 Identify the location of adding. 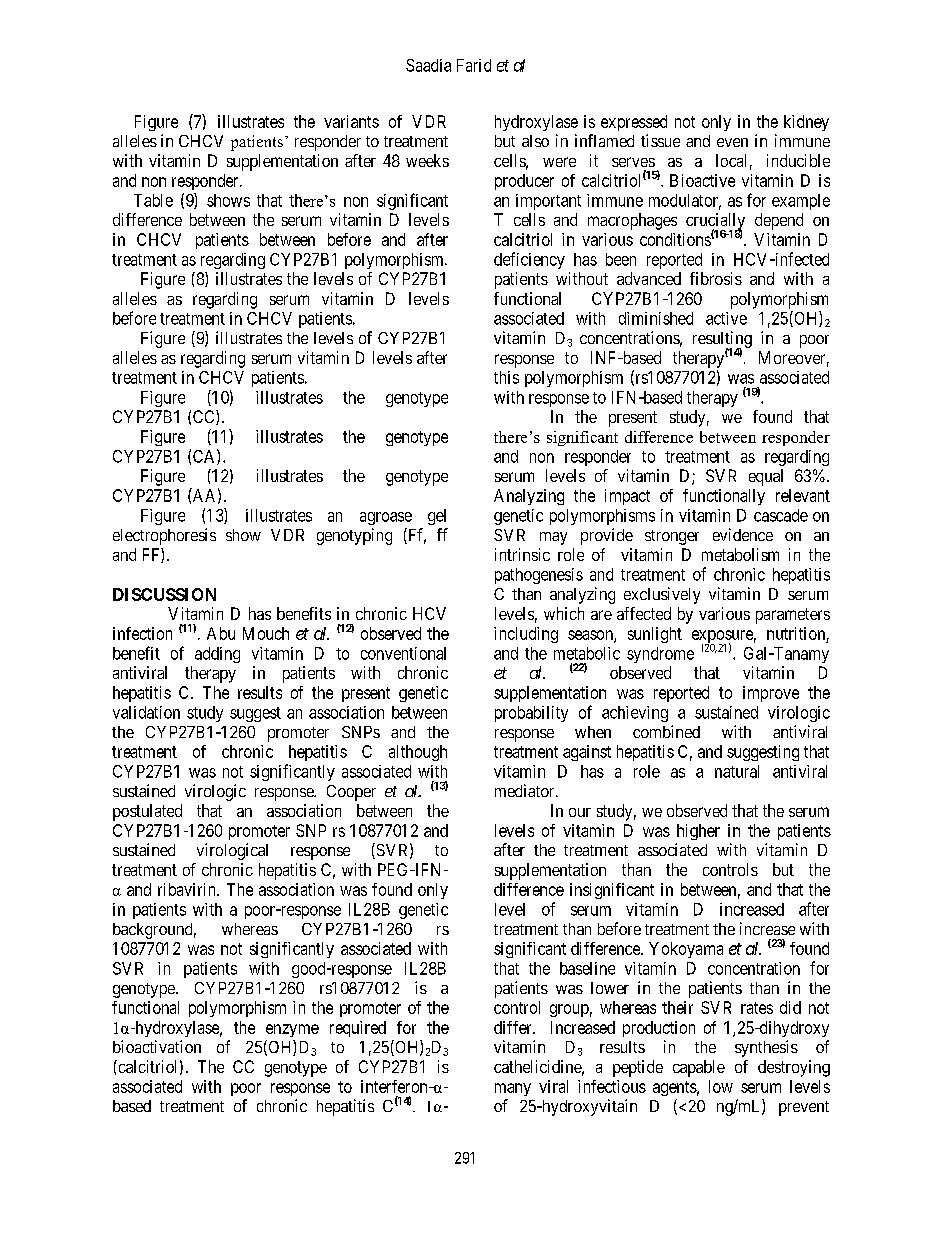
(217, 655).
